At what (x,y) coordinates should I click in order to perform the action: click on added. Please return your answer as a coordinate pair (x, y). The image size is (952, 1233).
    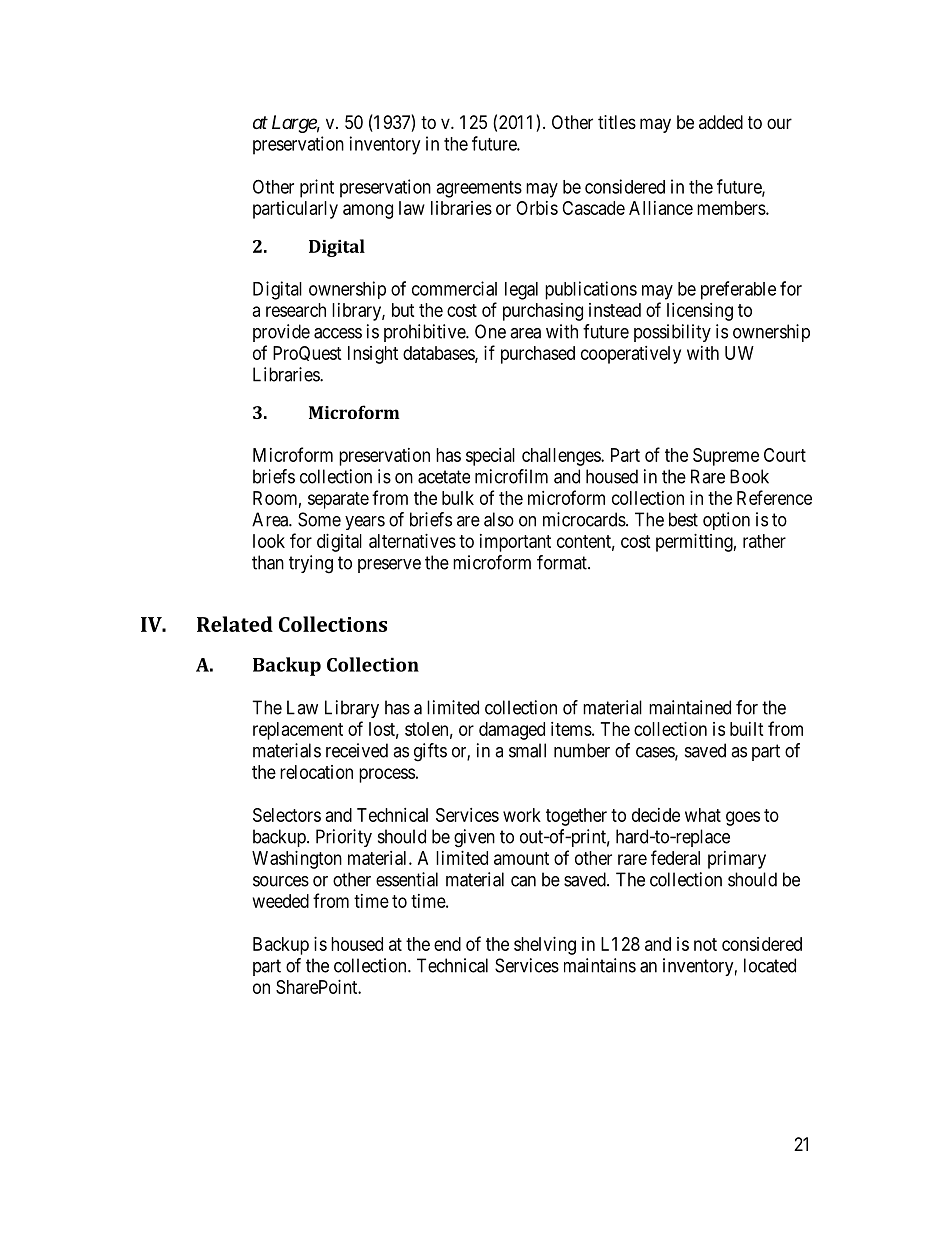
    Looking at the image, I should click on (721, 122).
